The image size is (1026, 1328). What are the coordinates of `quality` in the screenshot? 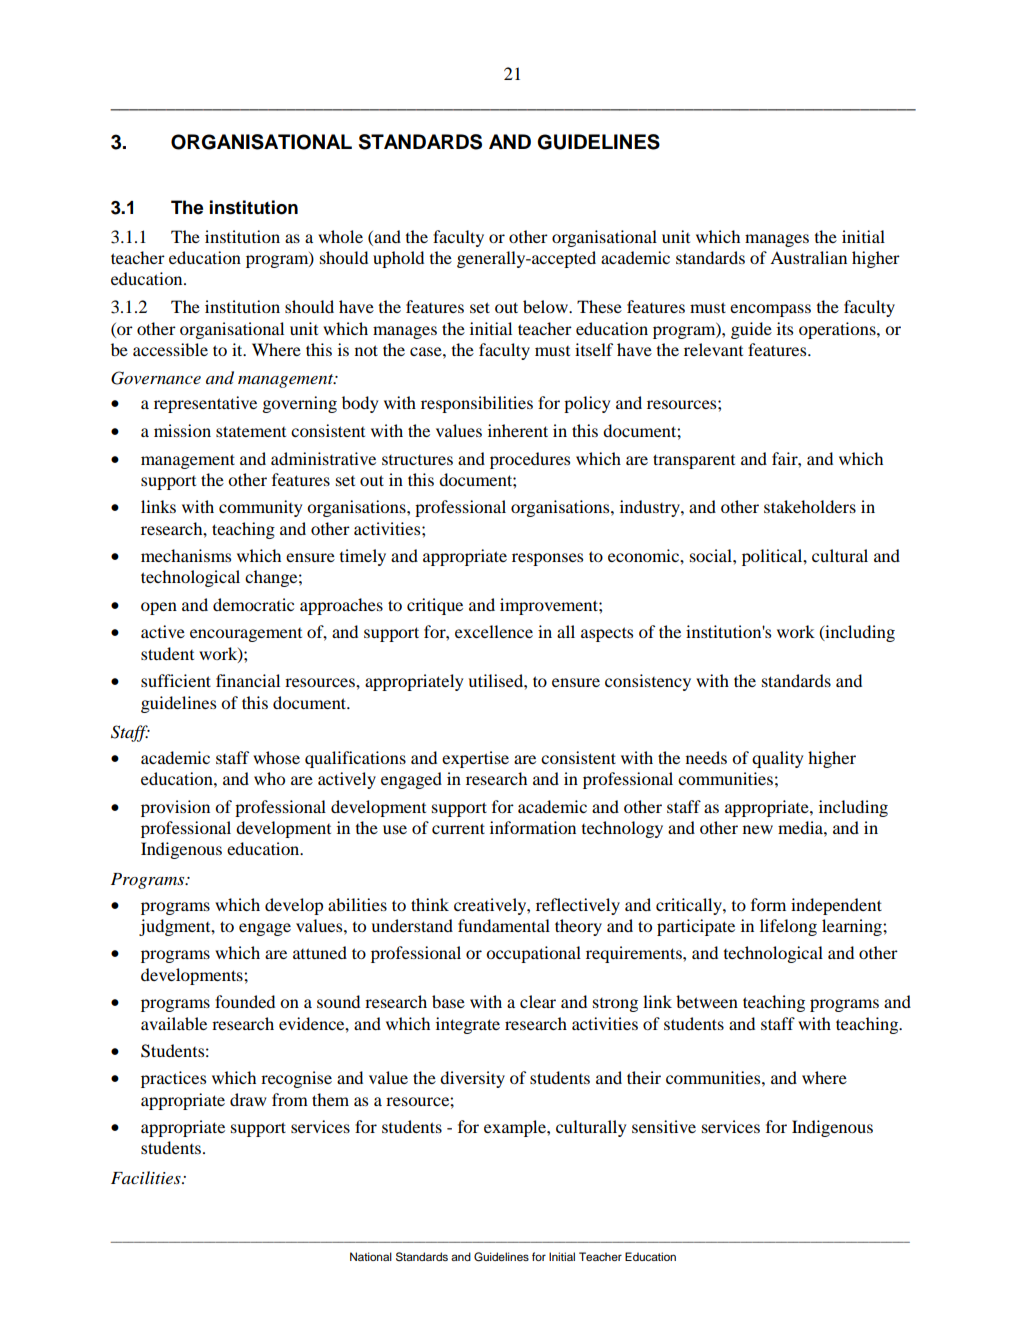 It's located at (777, 759).
